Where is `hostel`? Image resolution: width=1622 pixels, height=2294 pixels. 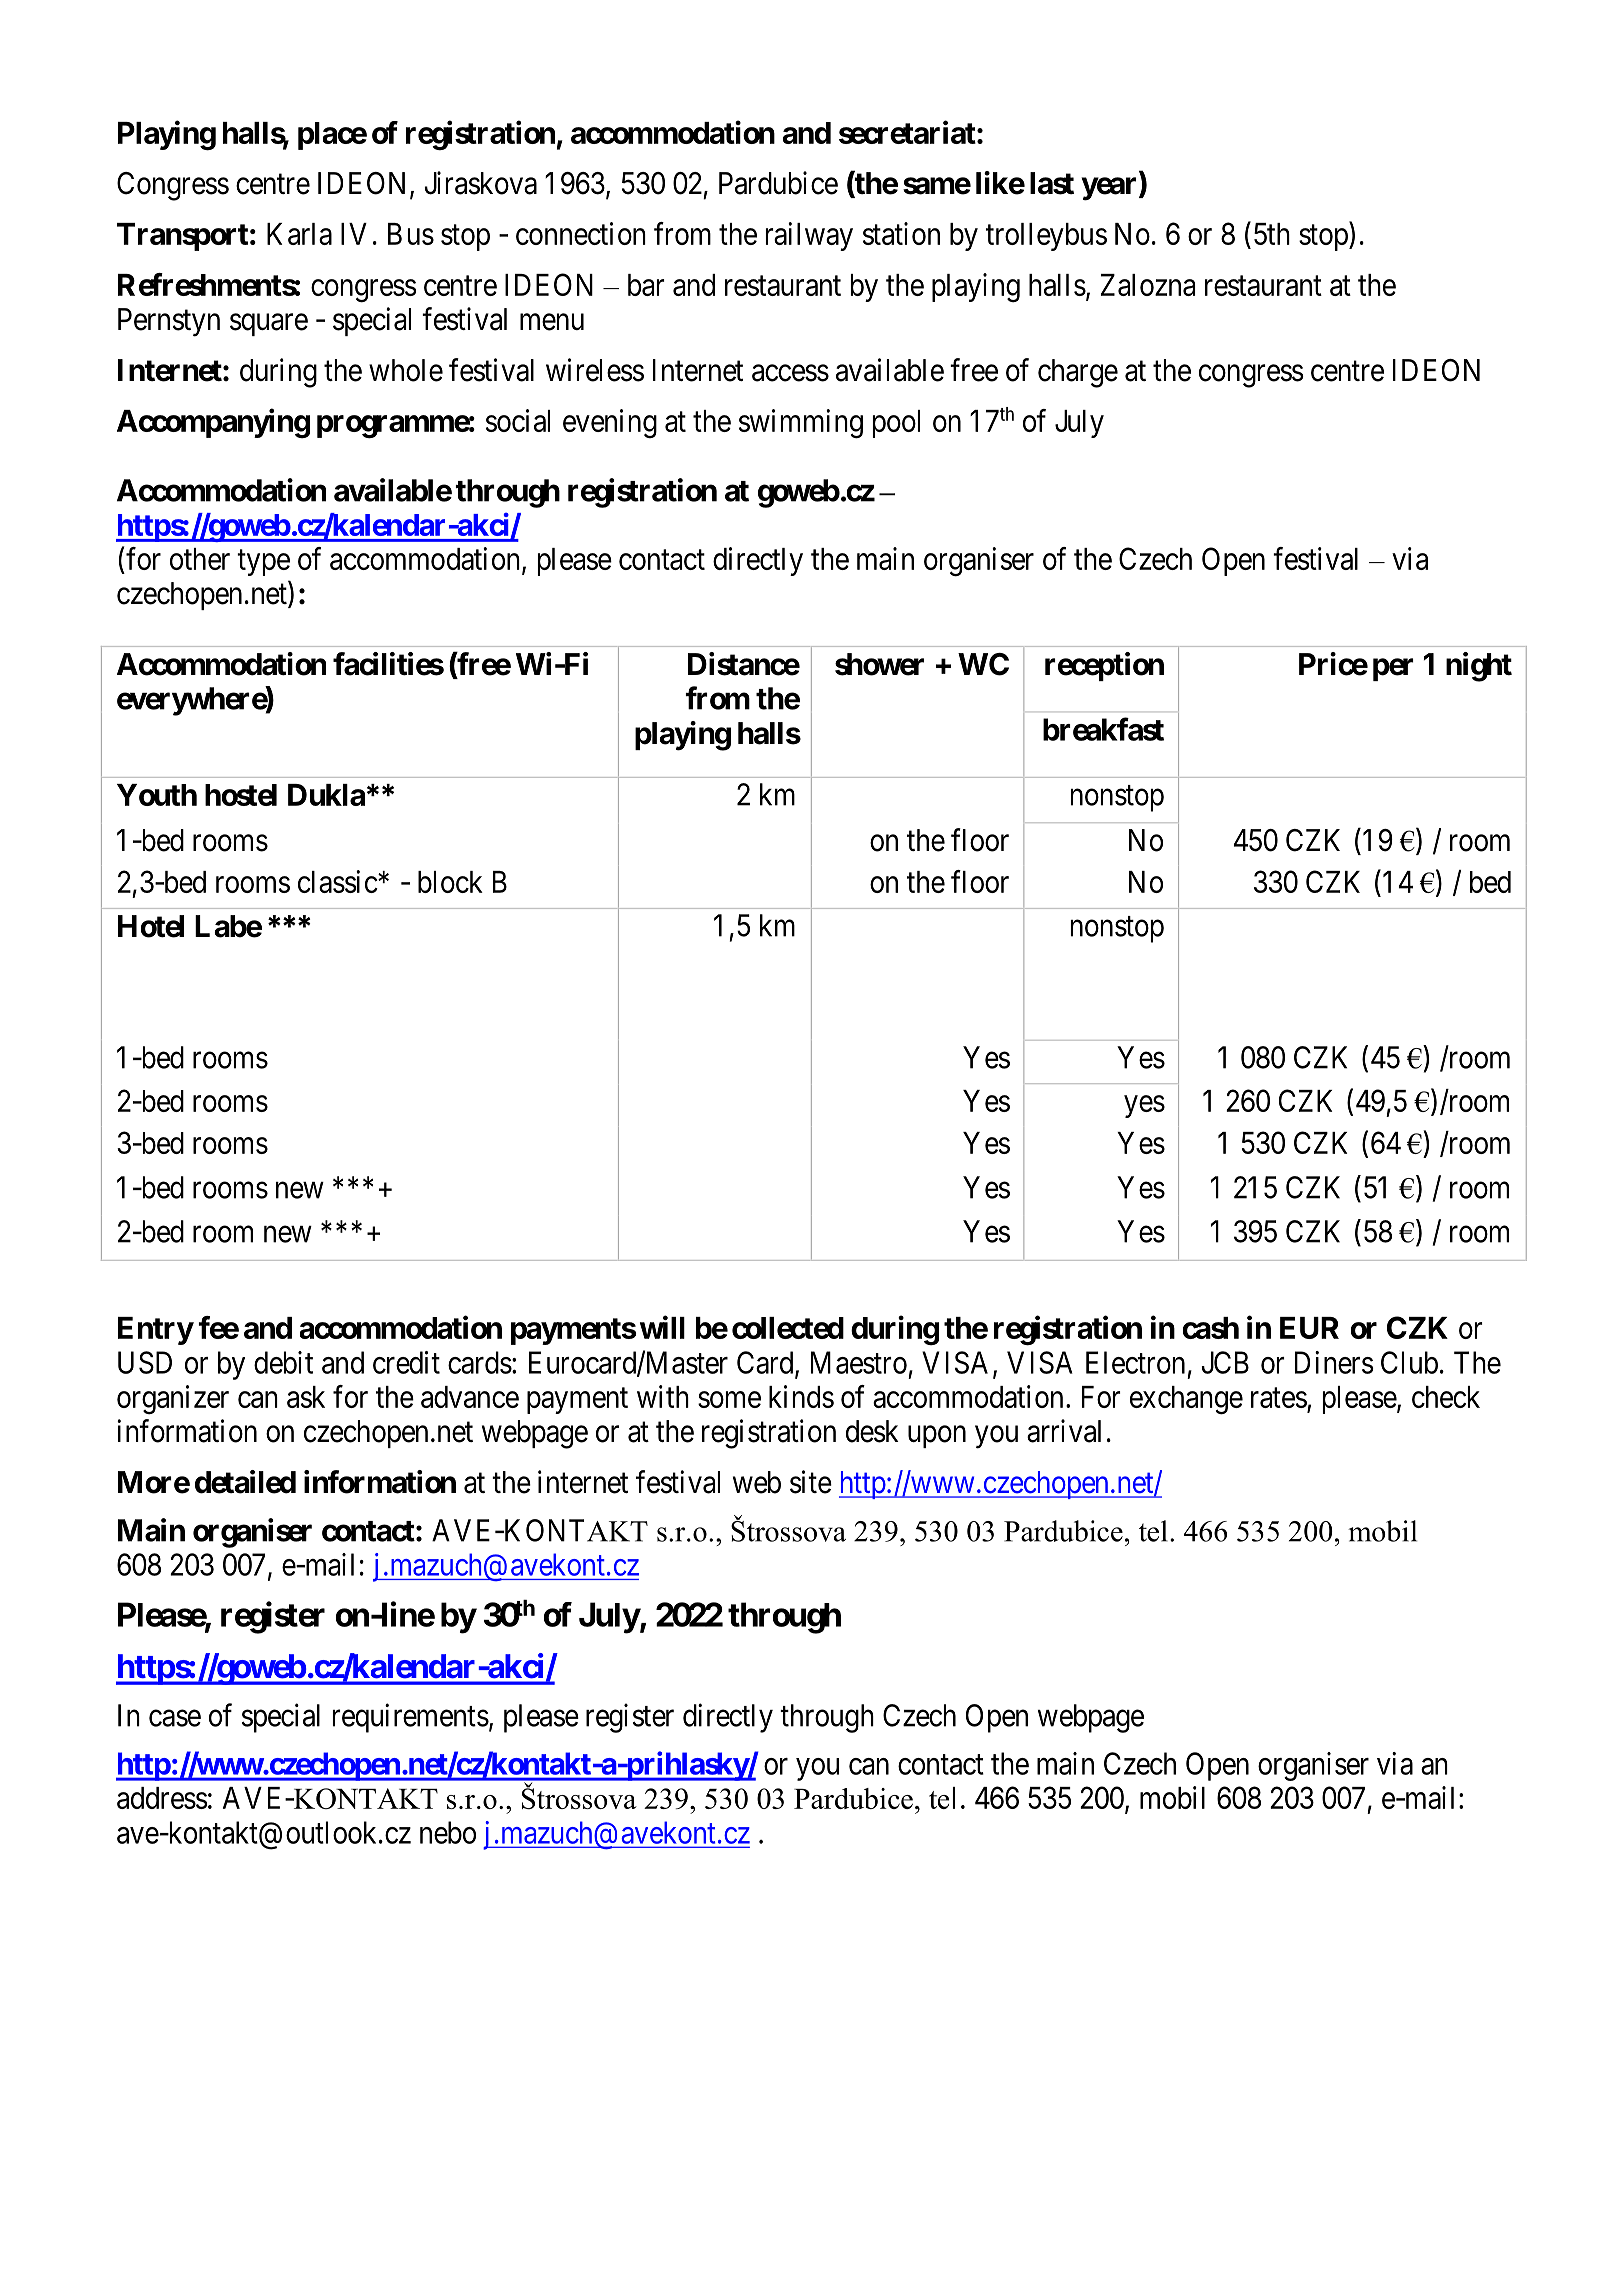 hostel is located at coordinates (241, 795).
